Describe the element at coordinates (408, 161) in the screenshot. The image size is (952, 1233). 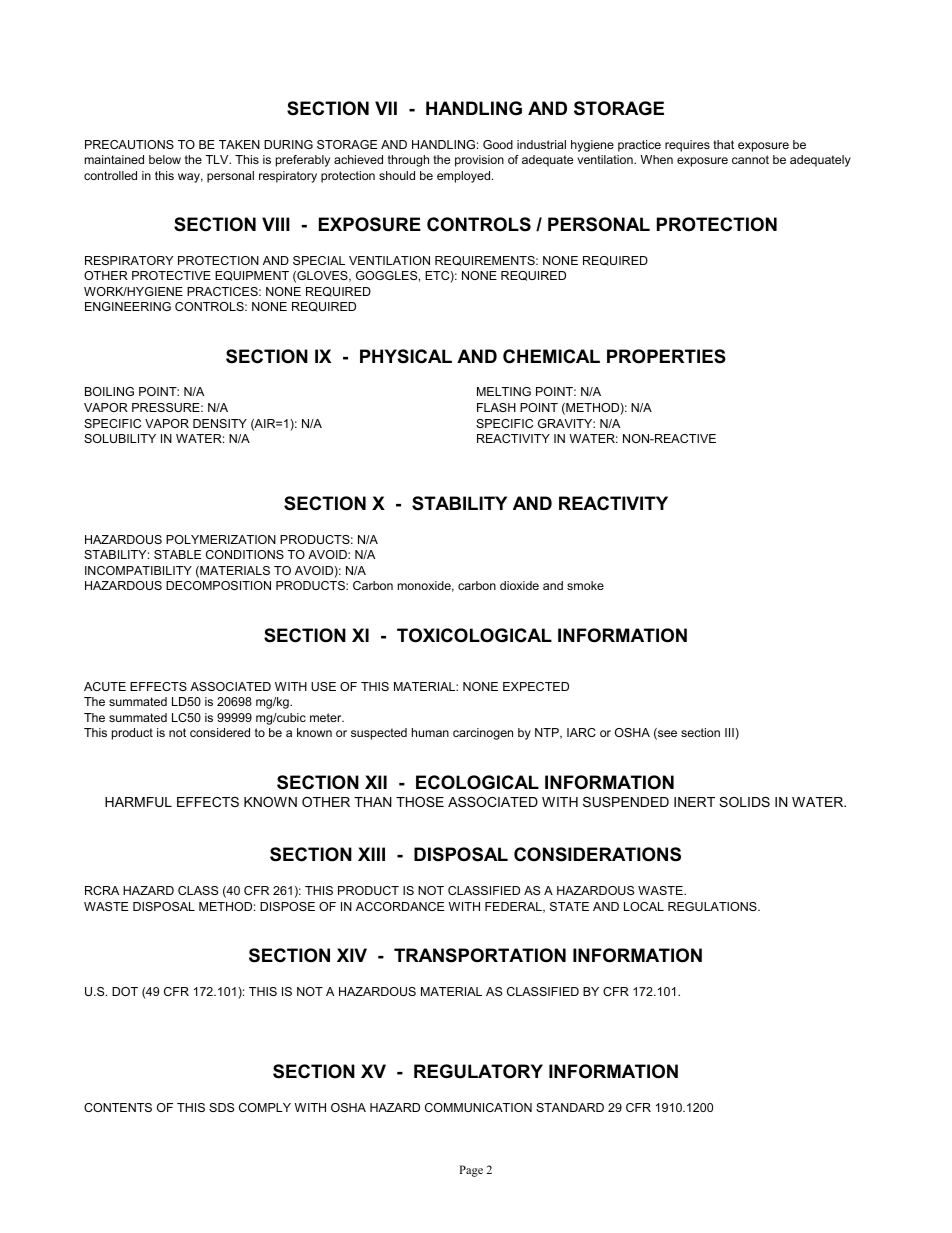
I see `through` at that location.
